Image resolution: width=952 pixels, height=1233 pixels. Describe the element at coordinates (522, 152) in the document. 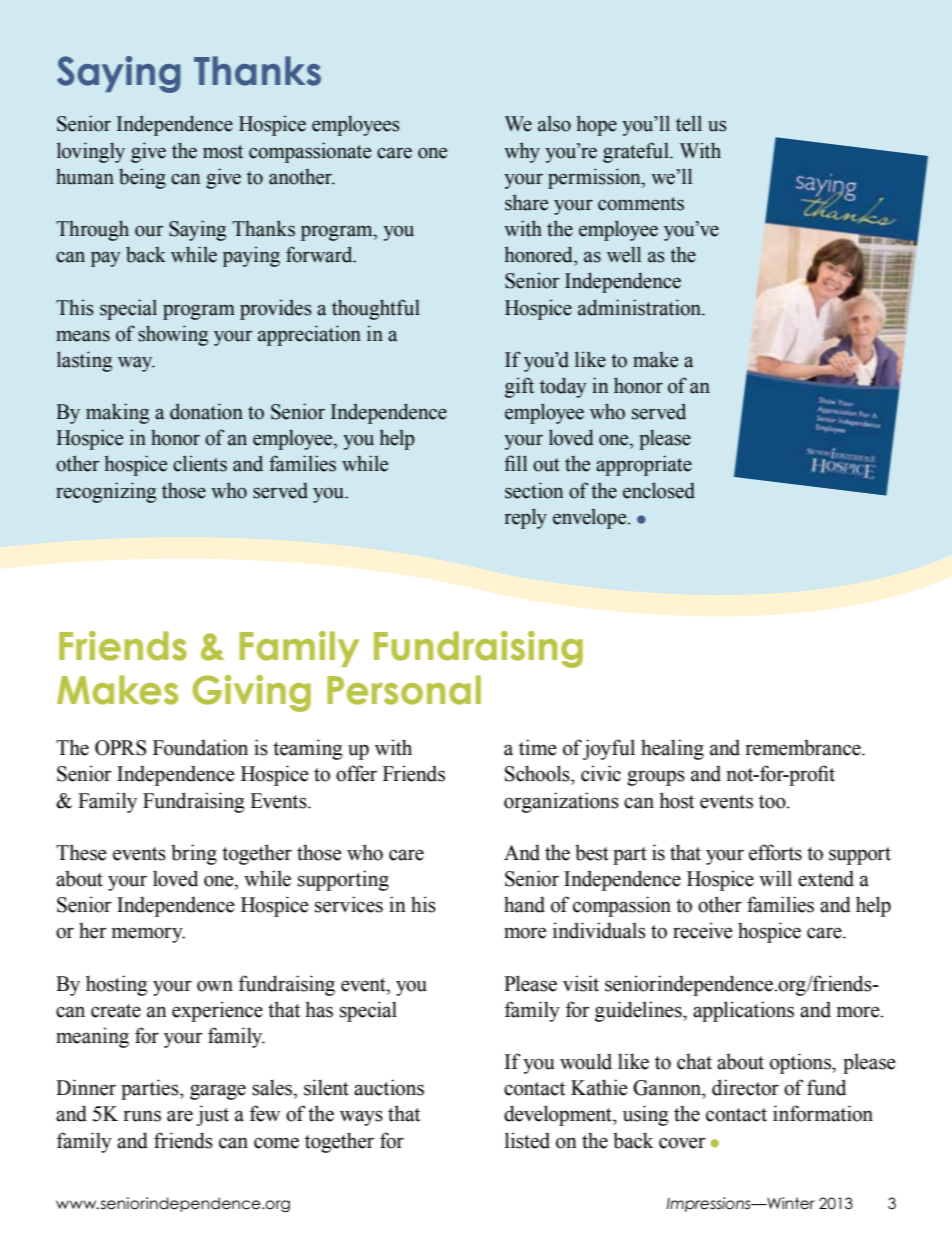

I see `why` at that location.
